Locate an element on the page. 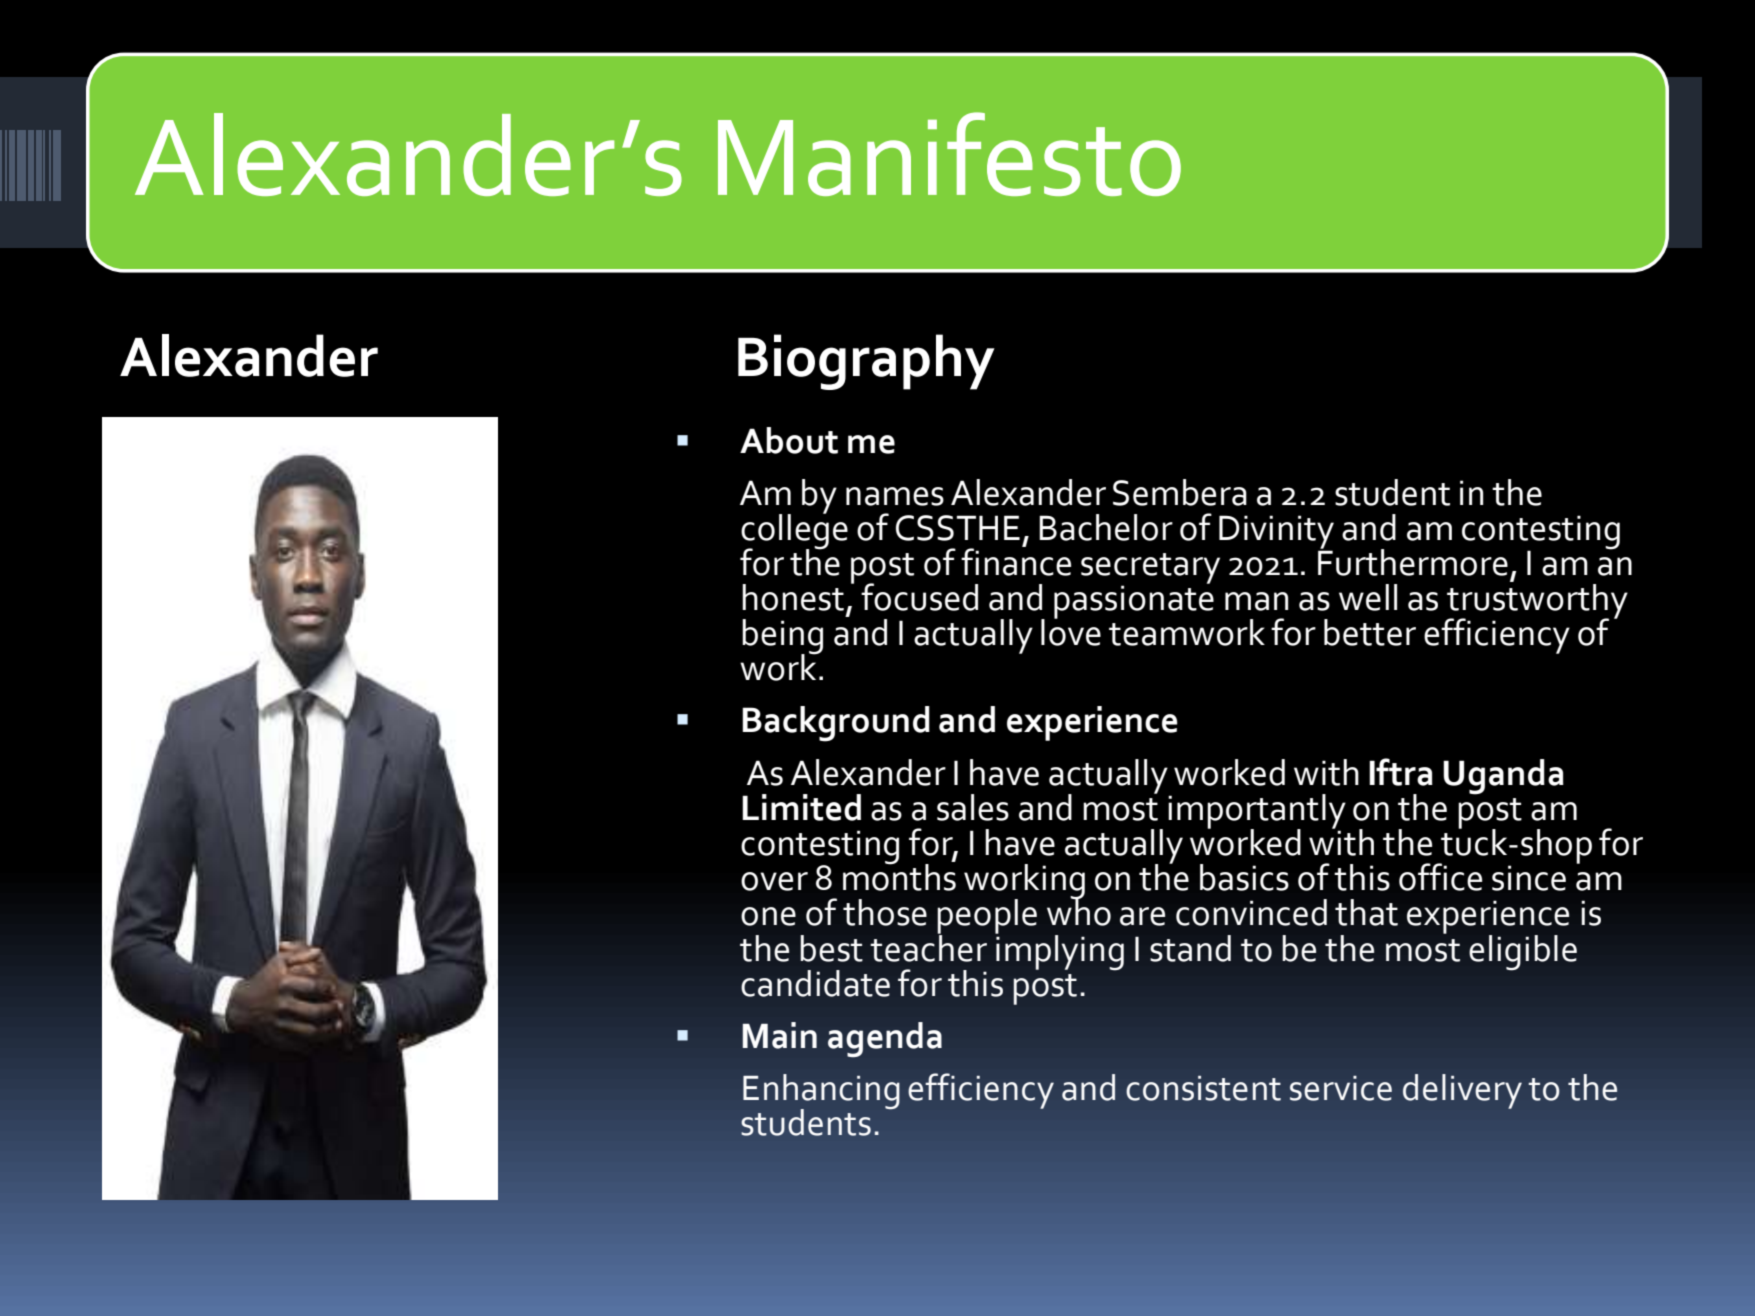 Image resolution: width=1755 pixels, height=1316 pixels. Bachelor is located at coordinates (1106, 527).
